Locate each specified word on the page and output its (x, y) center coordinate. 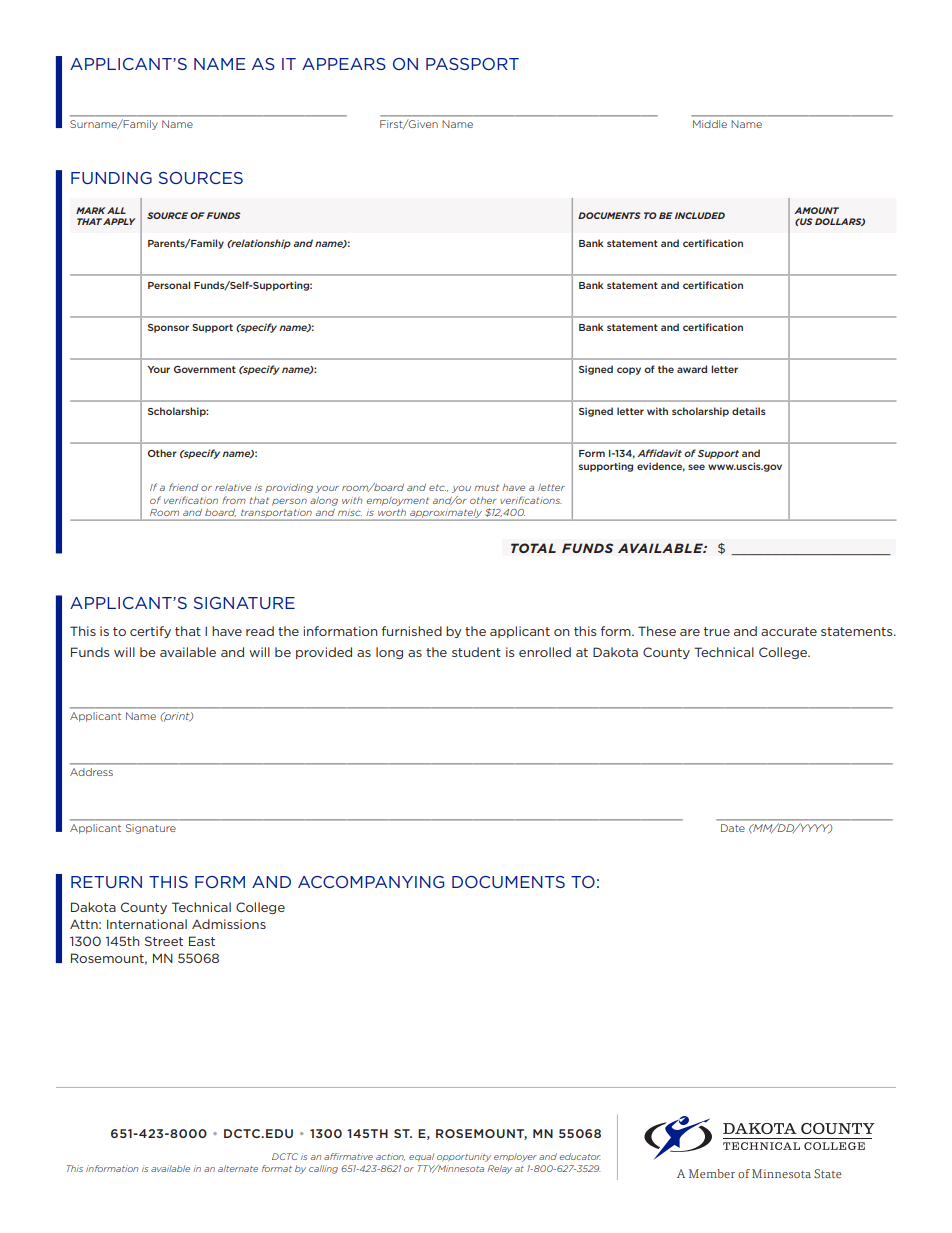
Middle (710, 124)
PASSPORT (472, 64)
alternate (238, 1168)
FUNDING (111, 178)
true (717, 631)
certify (150, 632)
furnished (412, 631)
